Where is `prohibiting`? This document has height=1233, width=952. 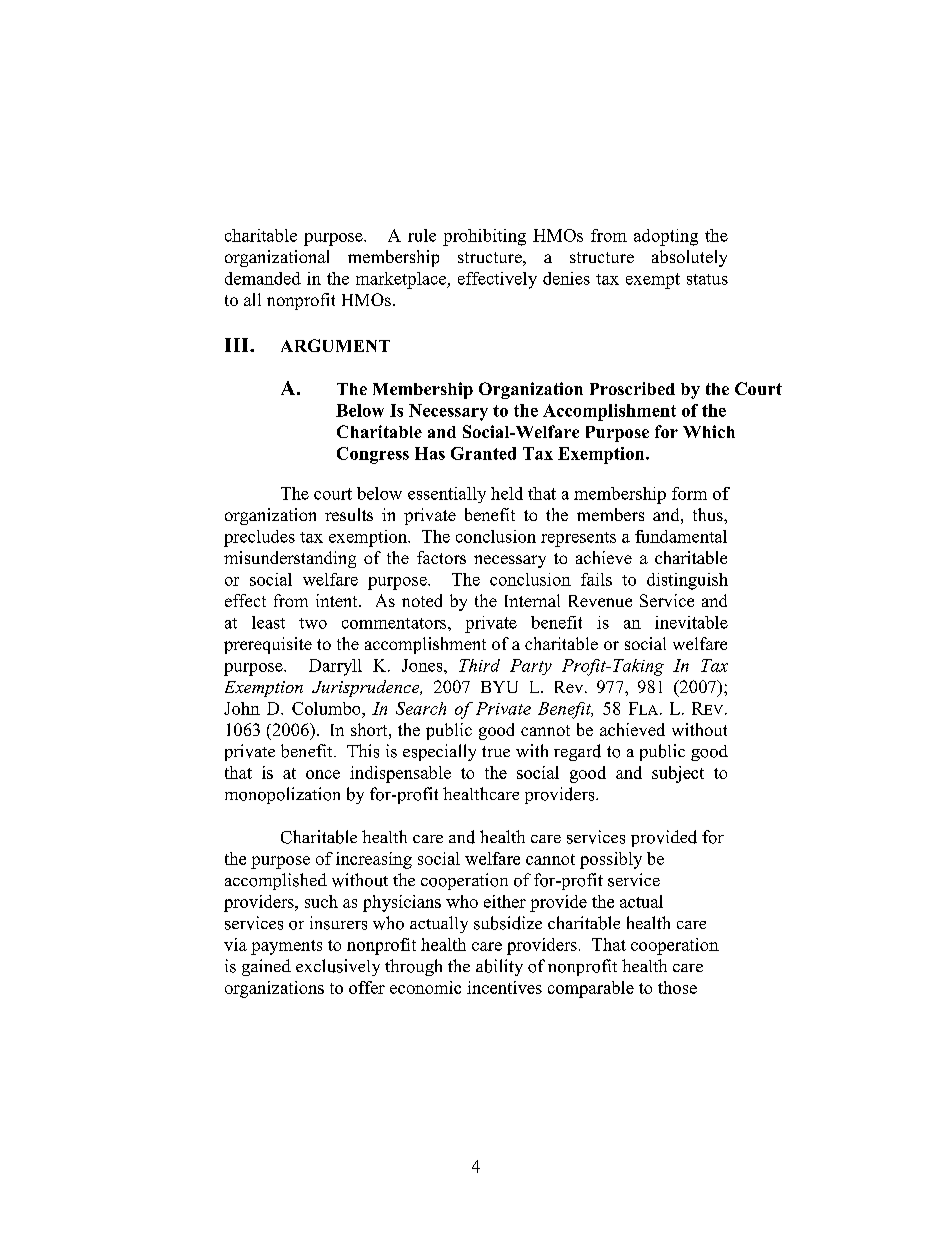 prohibiting is located at coordinates (484, 237).
